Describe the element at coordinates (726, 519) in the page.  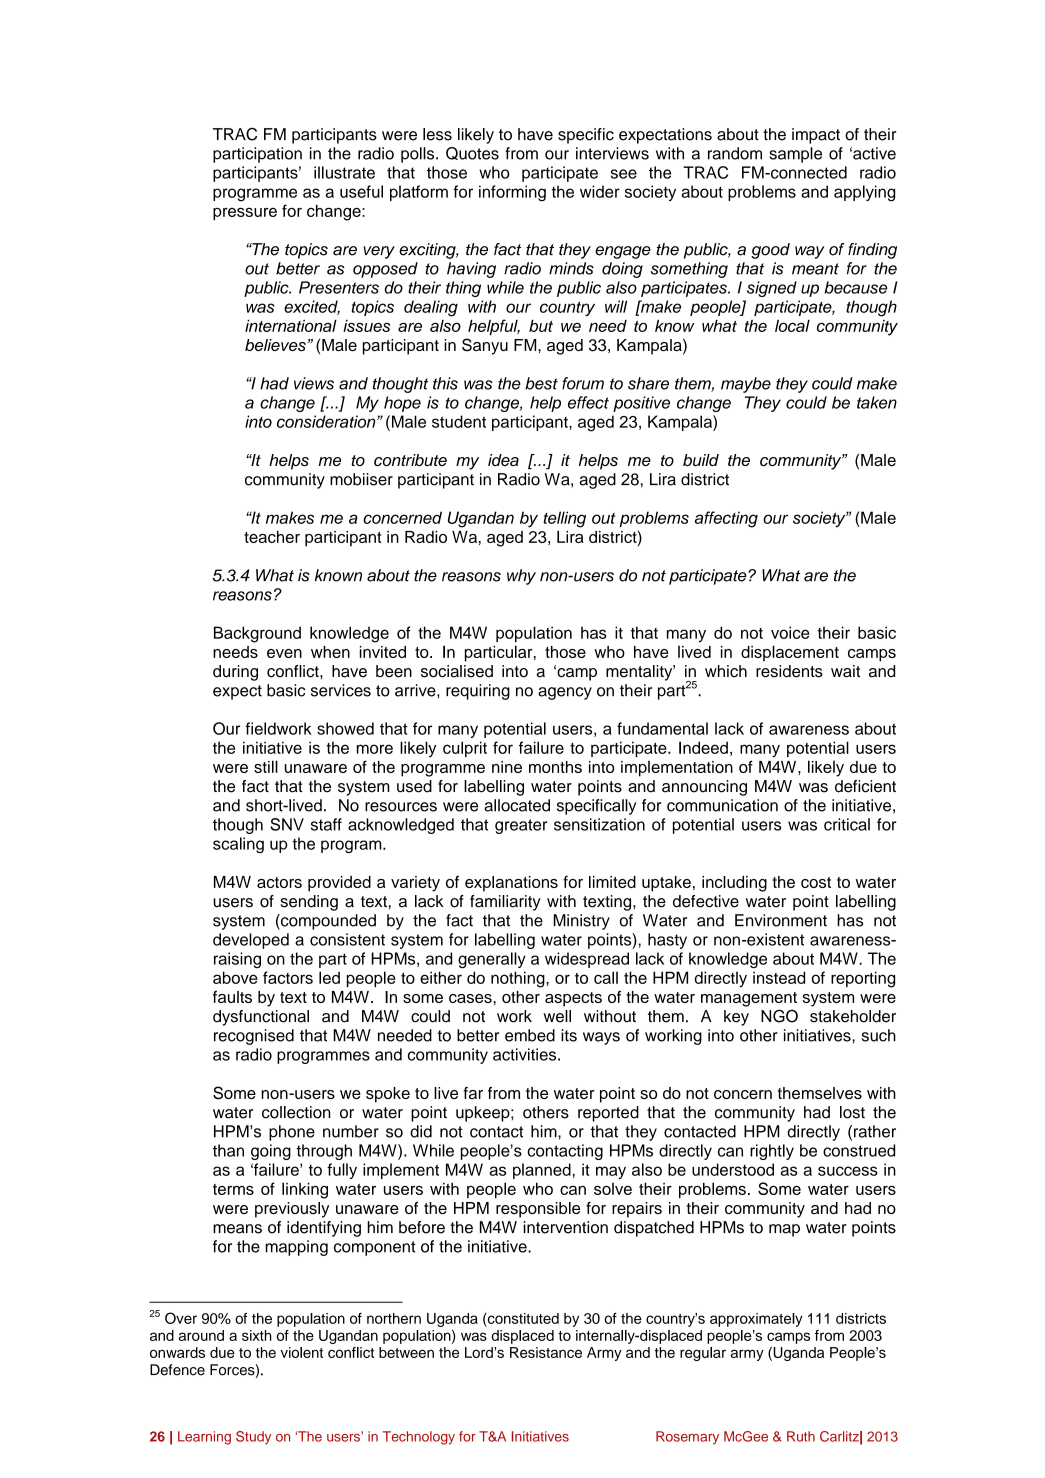
I see `affecting` at that location.
